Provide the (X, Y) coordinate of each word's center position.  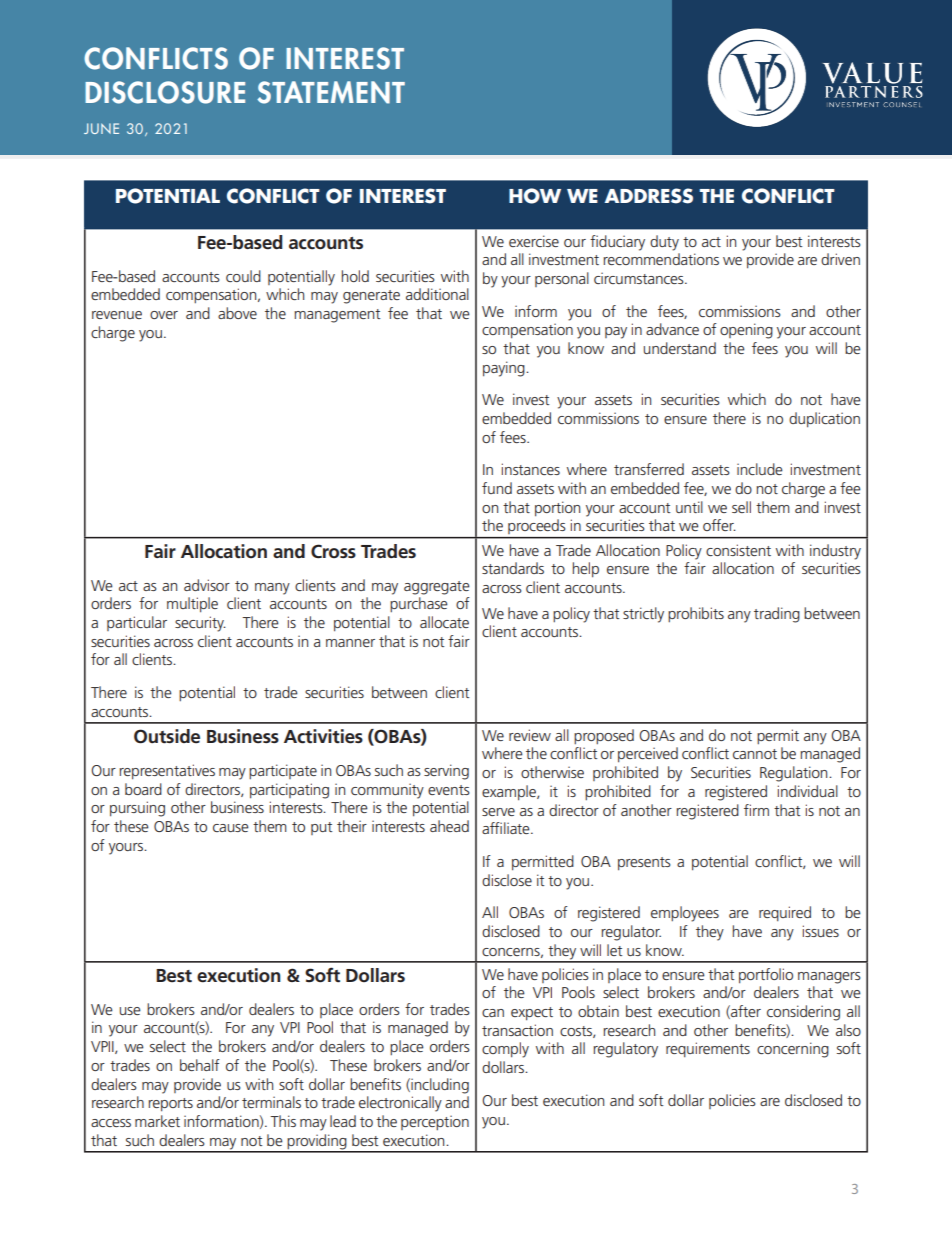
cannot (755, 754)
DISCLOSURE (165, 92)
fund (497, 488)
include (760, 469)
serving (446, 772)
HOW (535, 196)
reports (170, 1104)
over (164, 315)
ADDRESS (648, 196)
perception (435, 1122)
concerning (793, 1050)
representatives (167, 771)
